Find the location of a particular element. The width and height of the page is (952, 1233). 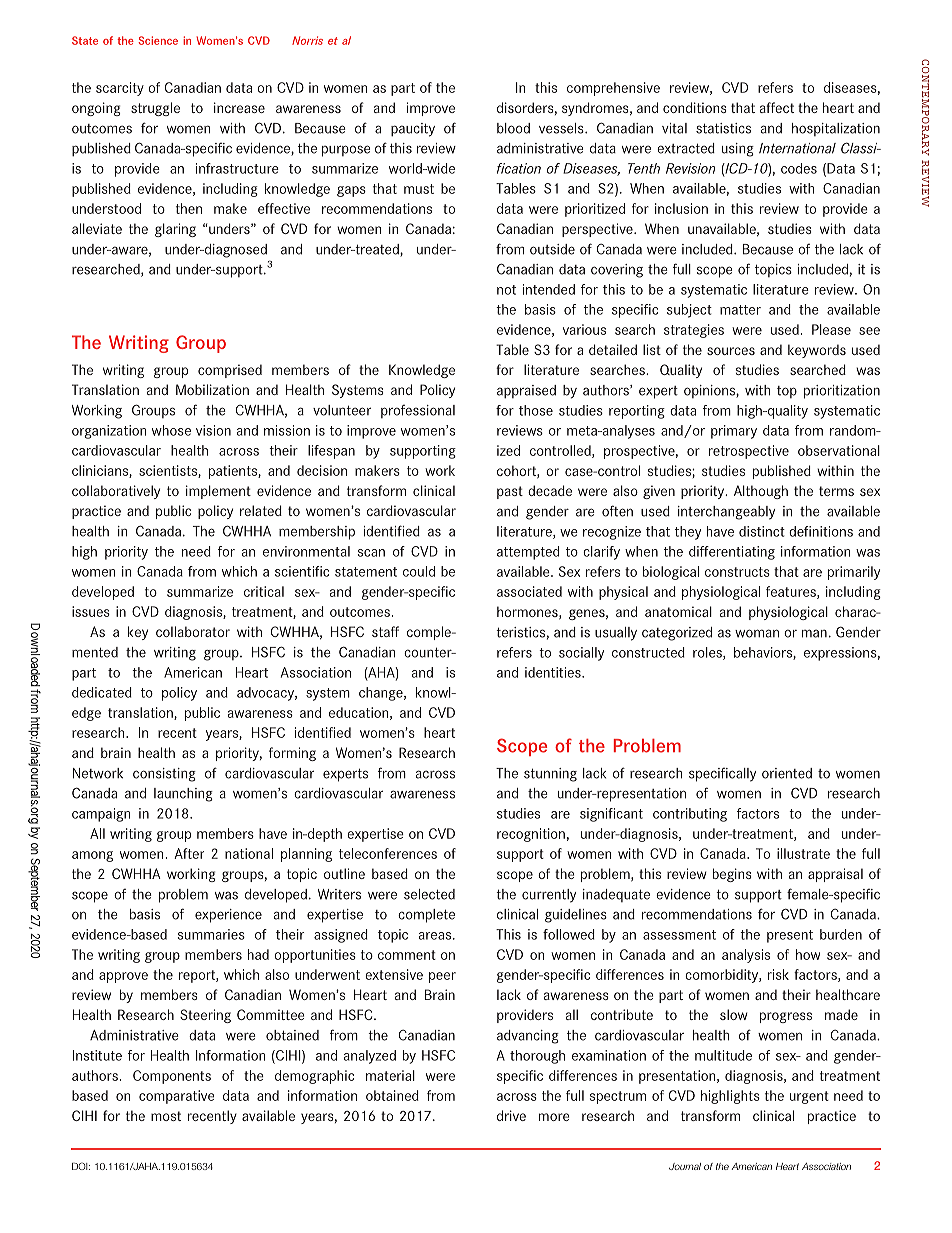

collaborator is located at coordinates (193, 631).
